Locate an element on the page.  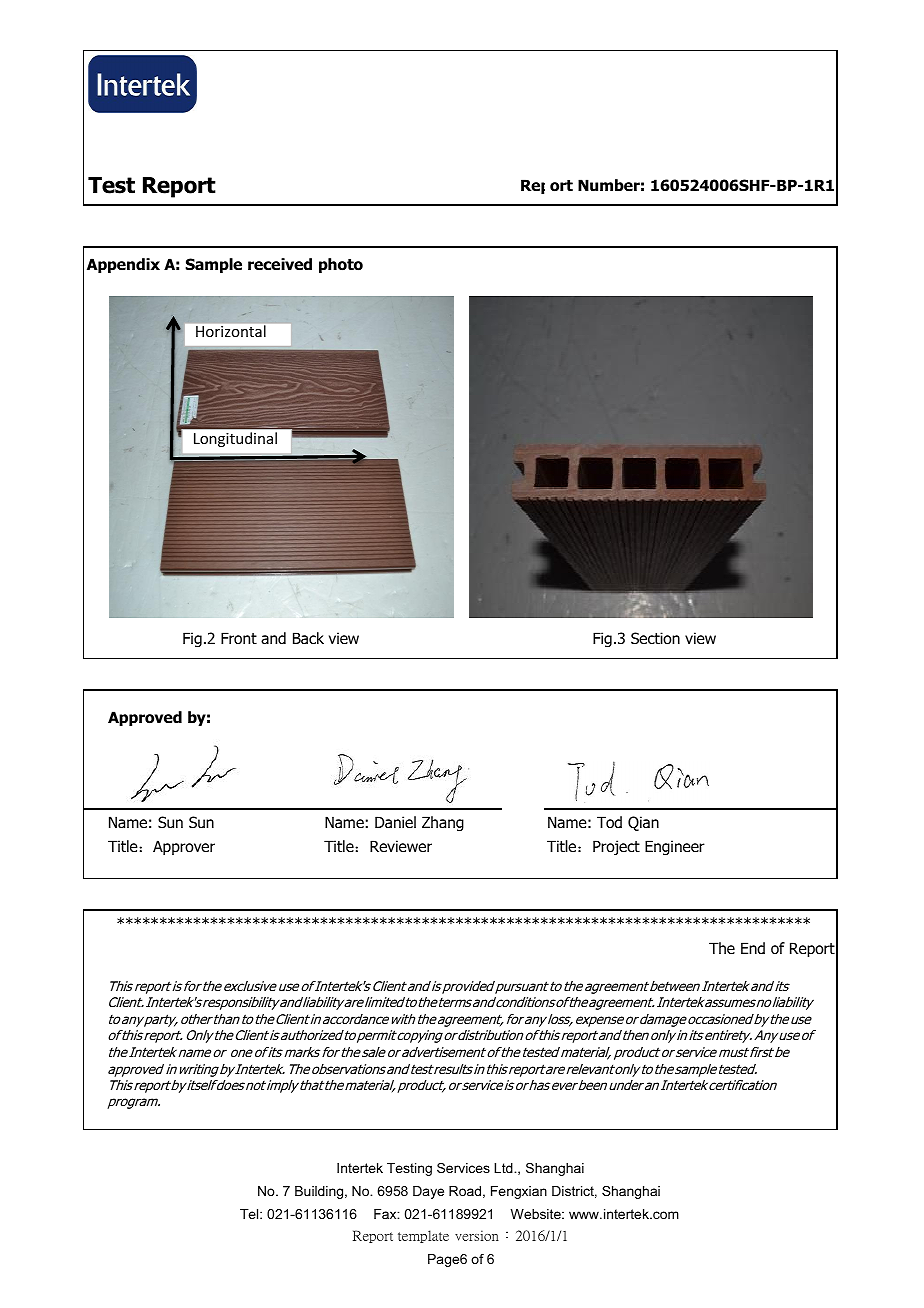
photo is located at coordinates (341, 265).
